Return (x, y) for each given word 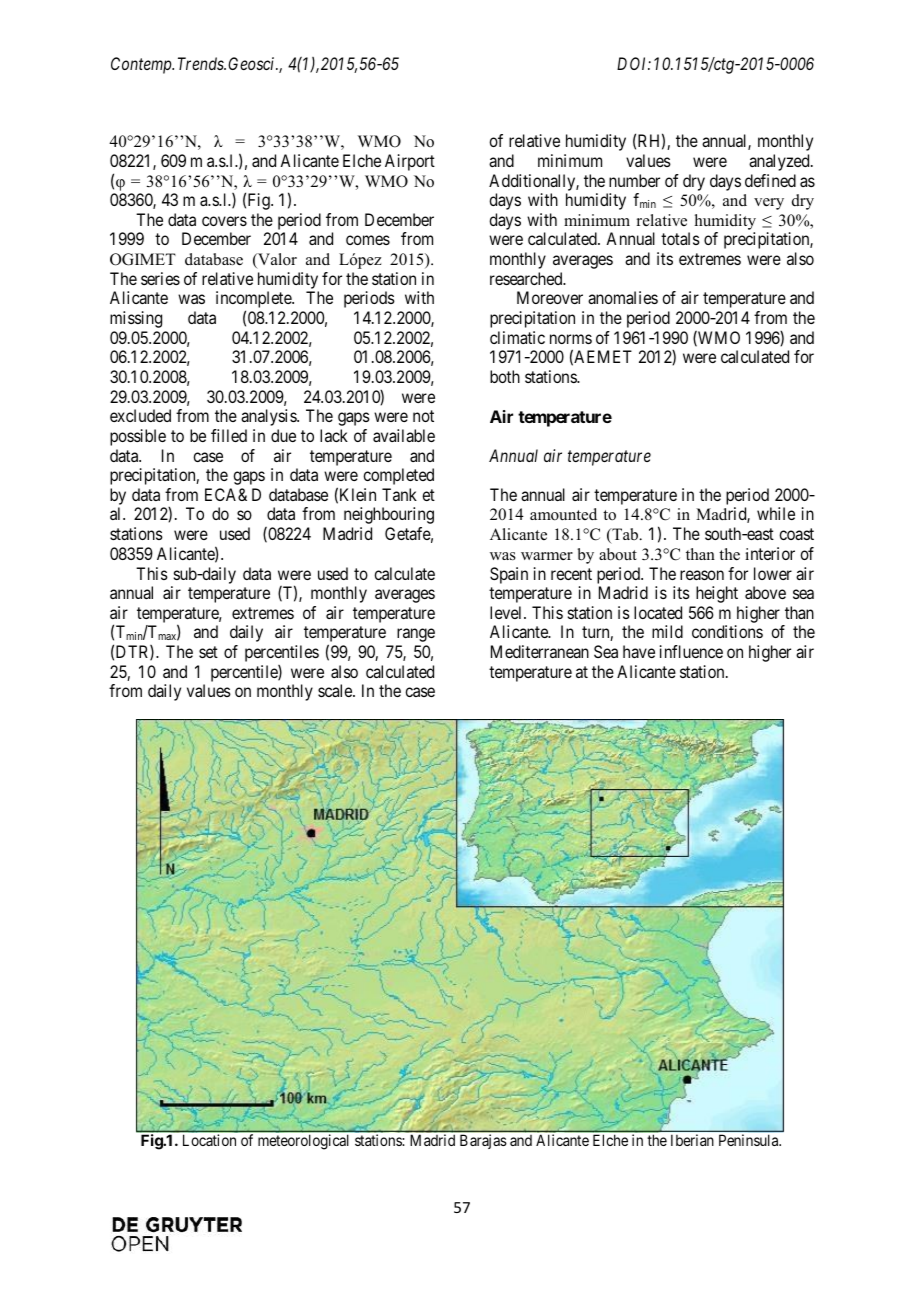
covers (224, 221)
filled (229, 435)
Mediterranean (540, 651)
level (507, 612)
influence (691, 651)
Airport (410, 162)
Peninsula (750, 1140)
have (639, 651)
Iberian (692, 1140)
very (769, 204)
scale (336, 690)
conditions (727, 631)
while (776, 513)
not (423, 416)
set (208, 652)
